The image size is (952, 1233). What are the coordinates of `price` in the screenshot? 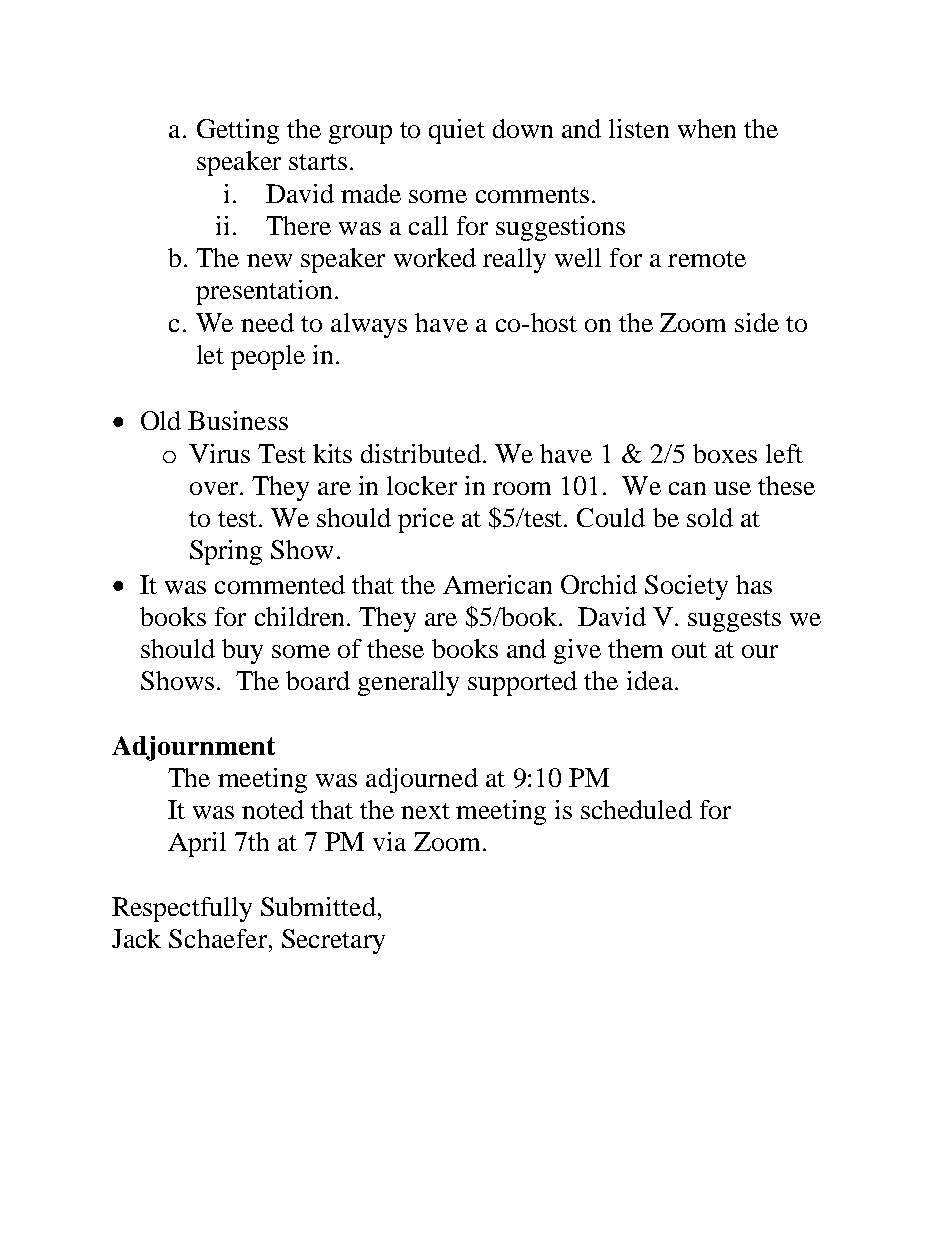 It's located at (426, 520).
